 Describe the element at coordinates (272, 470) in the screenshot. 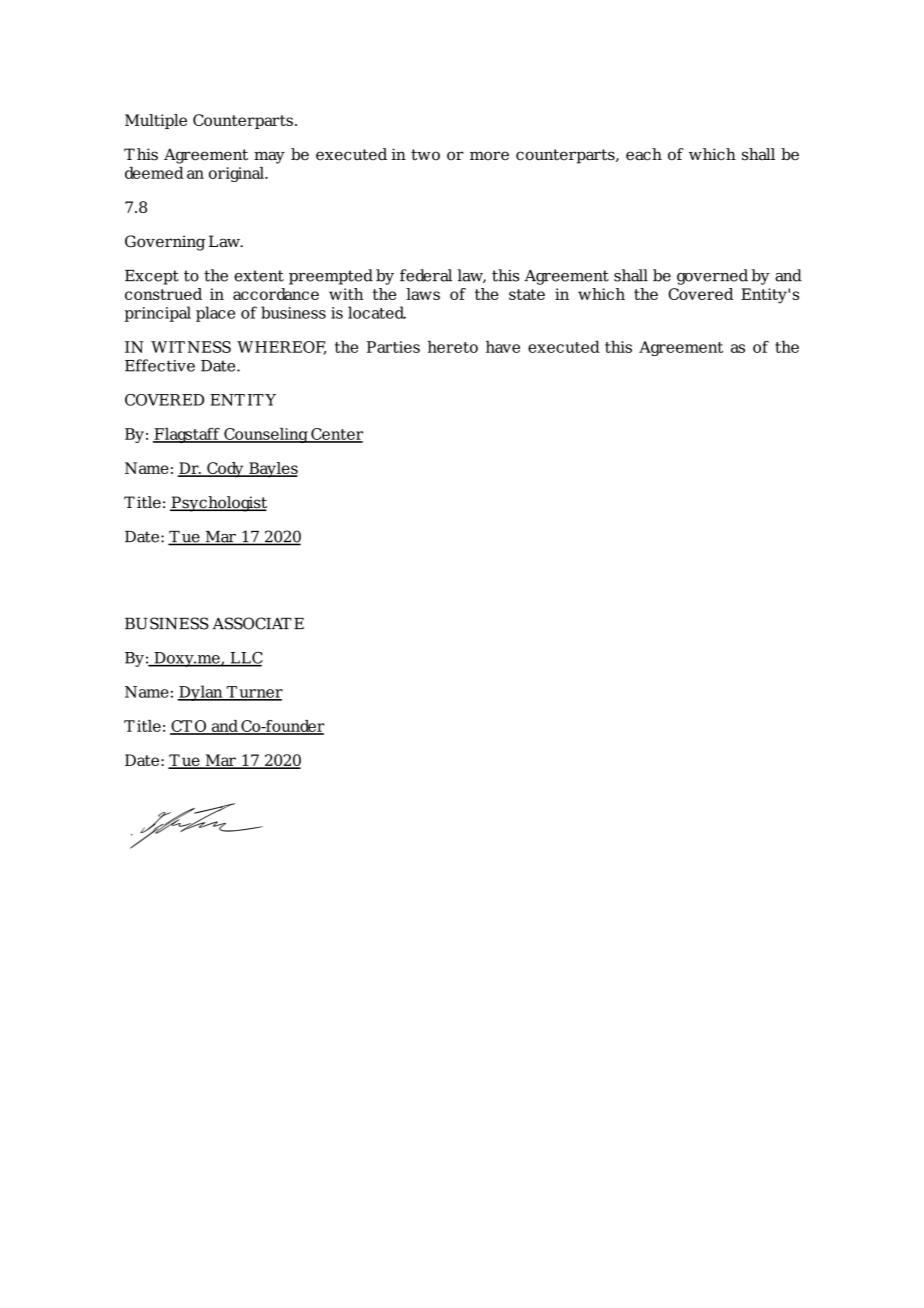

I see `Bayles` at that location.
